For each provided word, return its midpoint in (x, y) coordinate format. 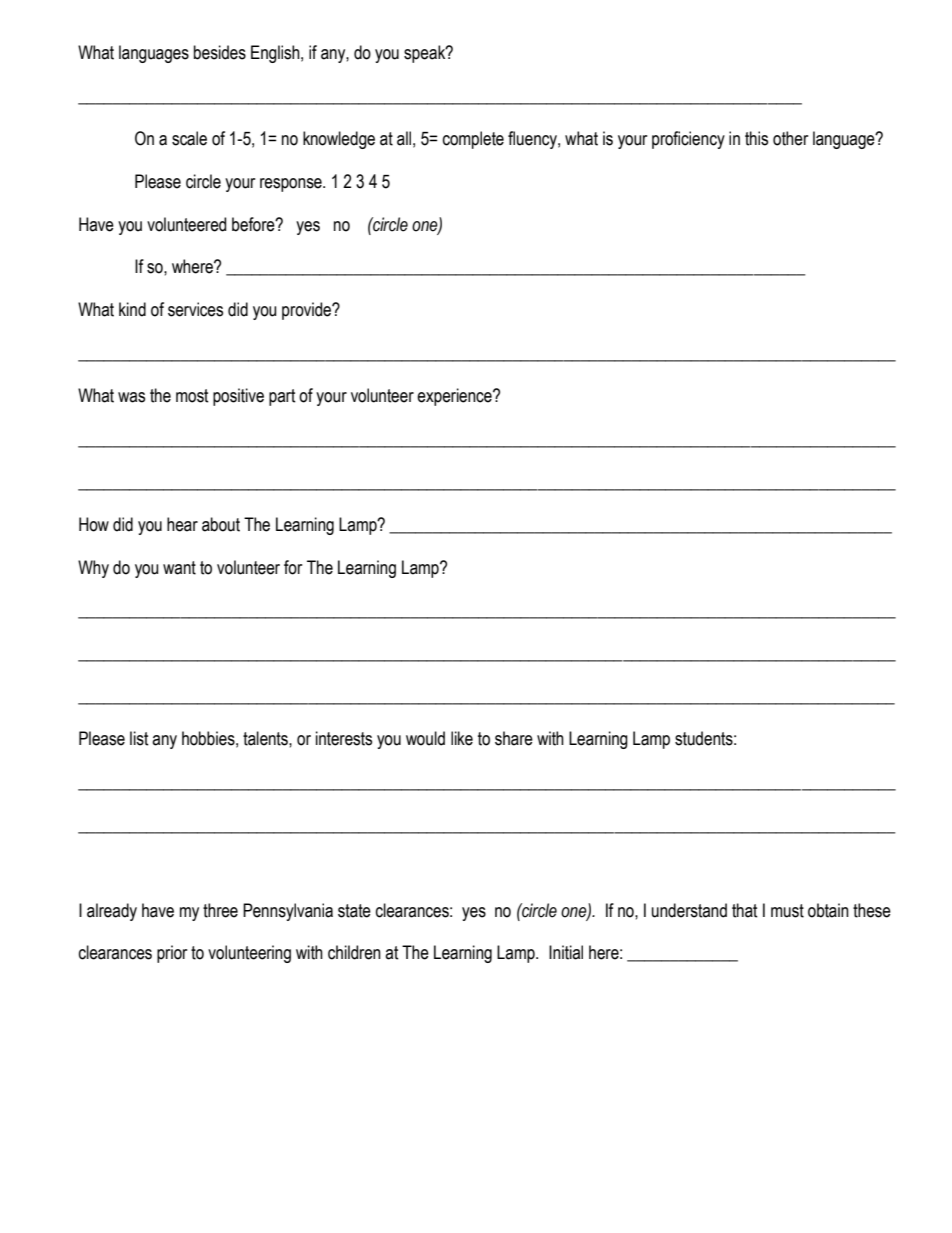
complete (473, 140)
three (220, 910)
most (192, 396)
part (282, 397)
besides (220, 52)
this (756, 138)
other (790, 138)
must (787, 911)
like (462, 738)
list (139, 738)
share (514, 738)
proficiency (688, 140)
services (195, 309)
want (179, 568)
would (425, 738)
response (292, 185)
